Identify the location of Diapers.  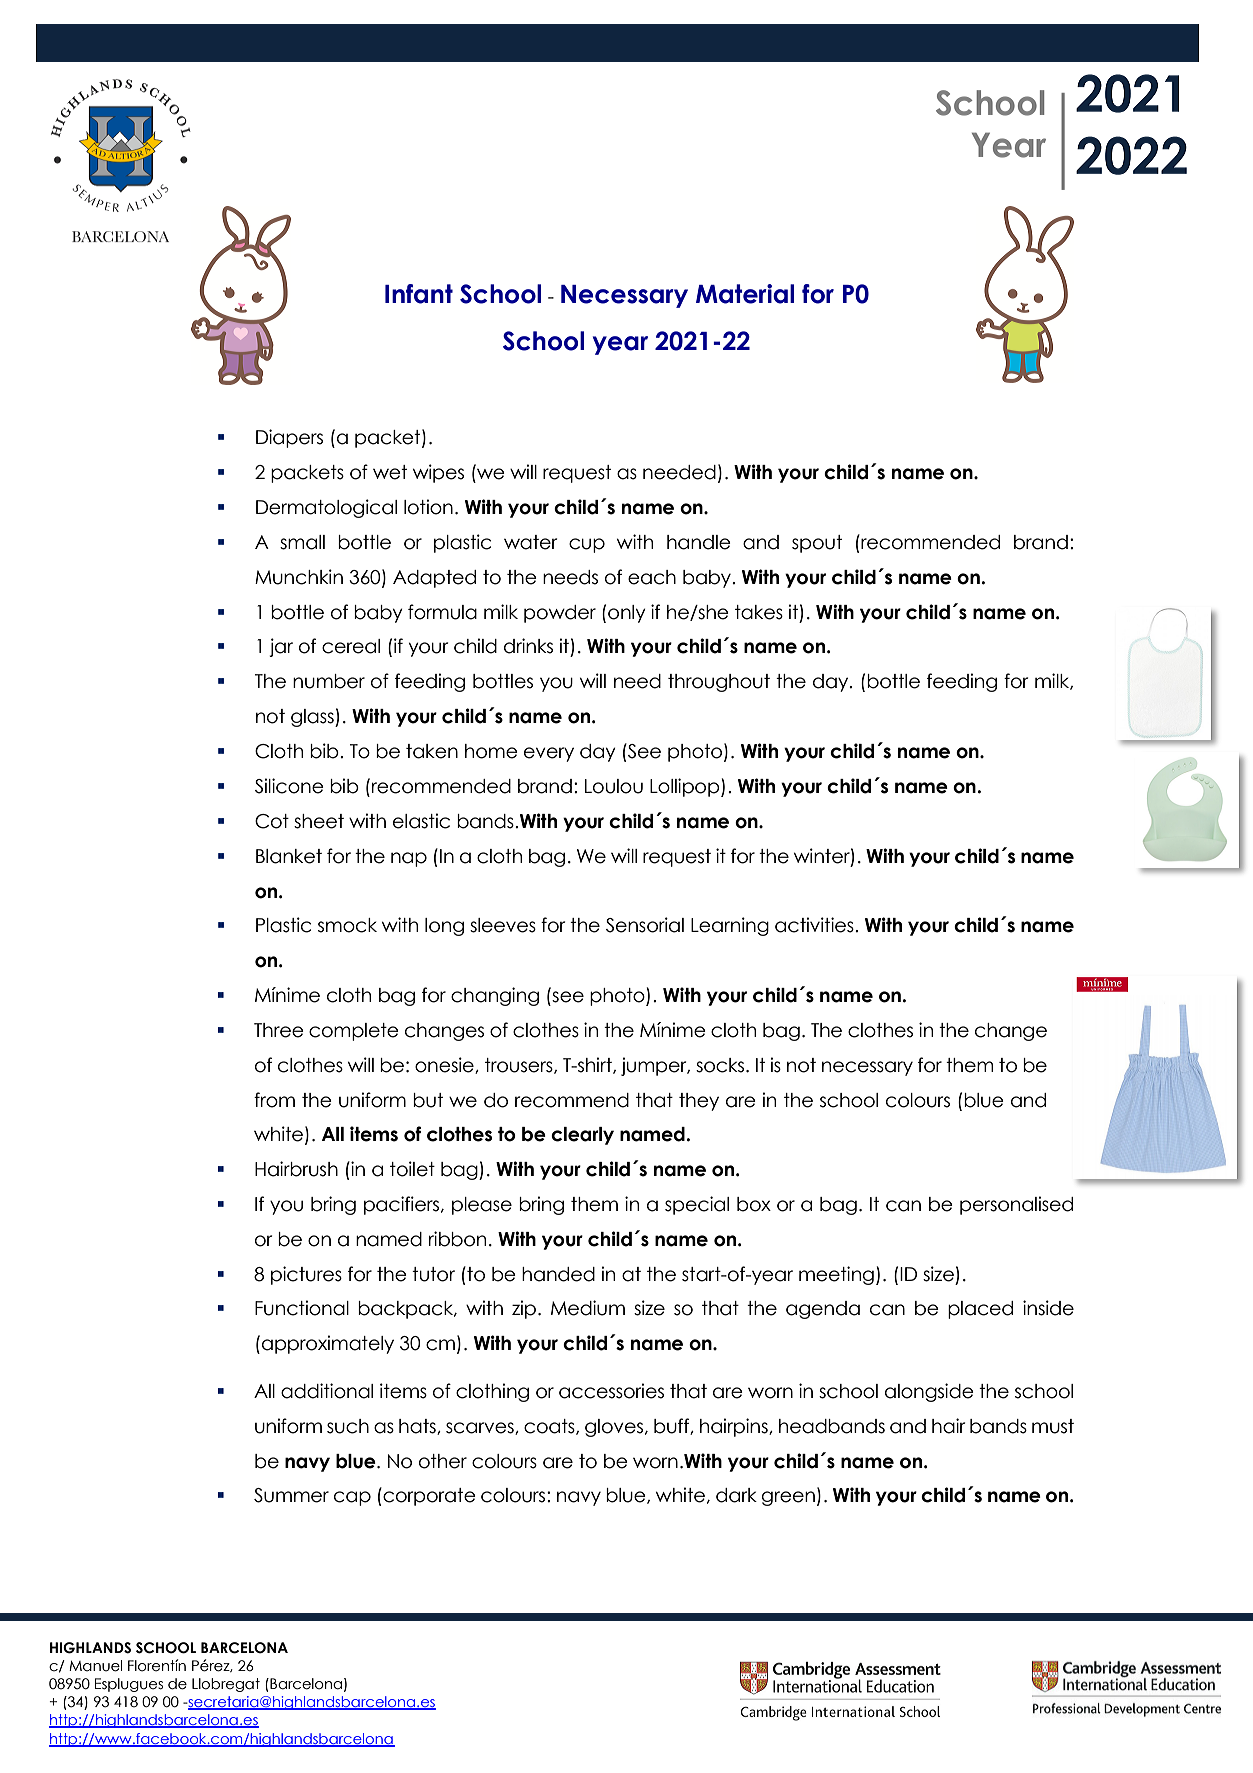
(289, 438).
